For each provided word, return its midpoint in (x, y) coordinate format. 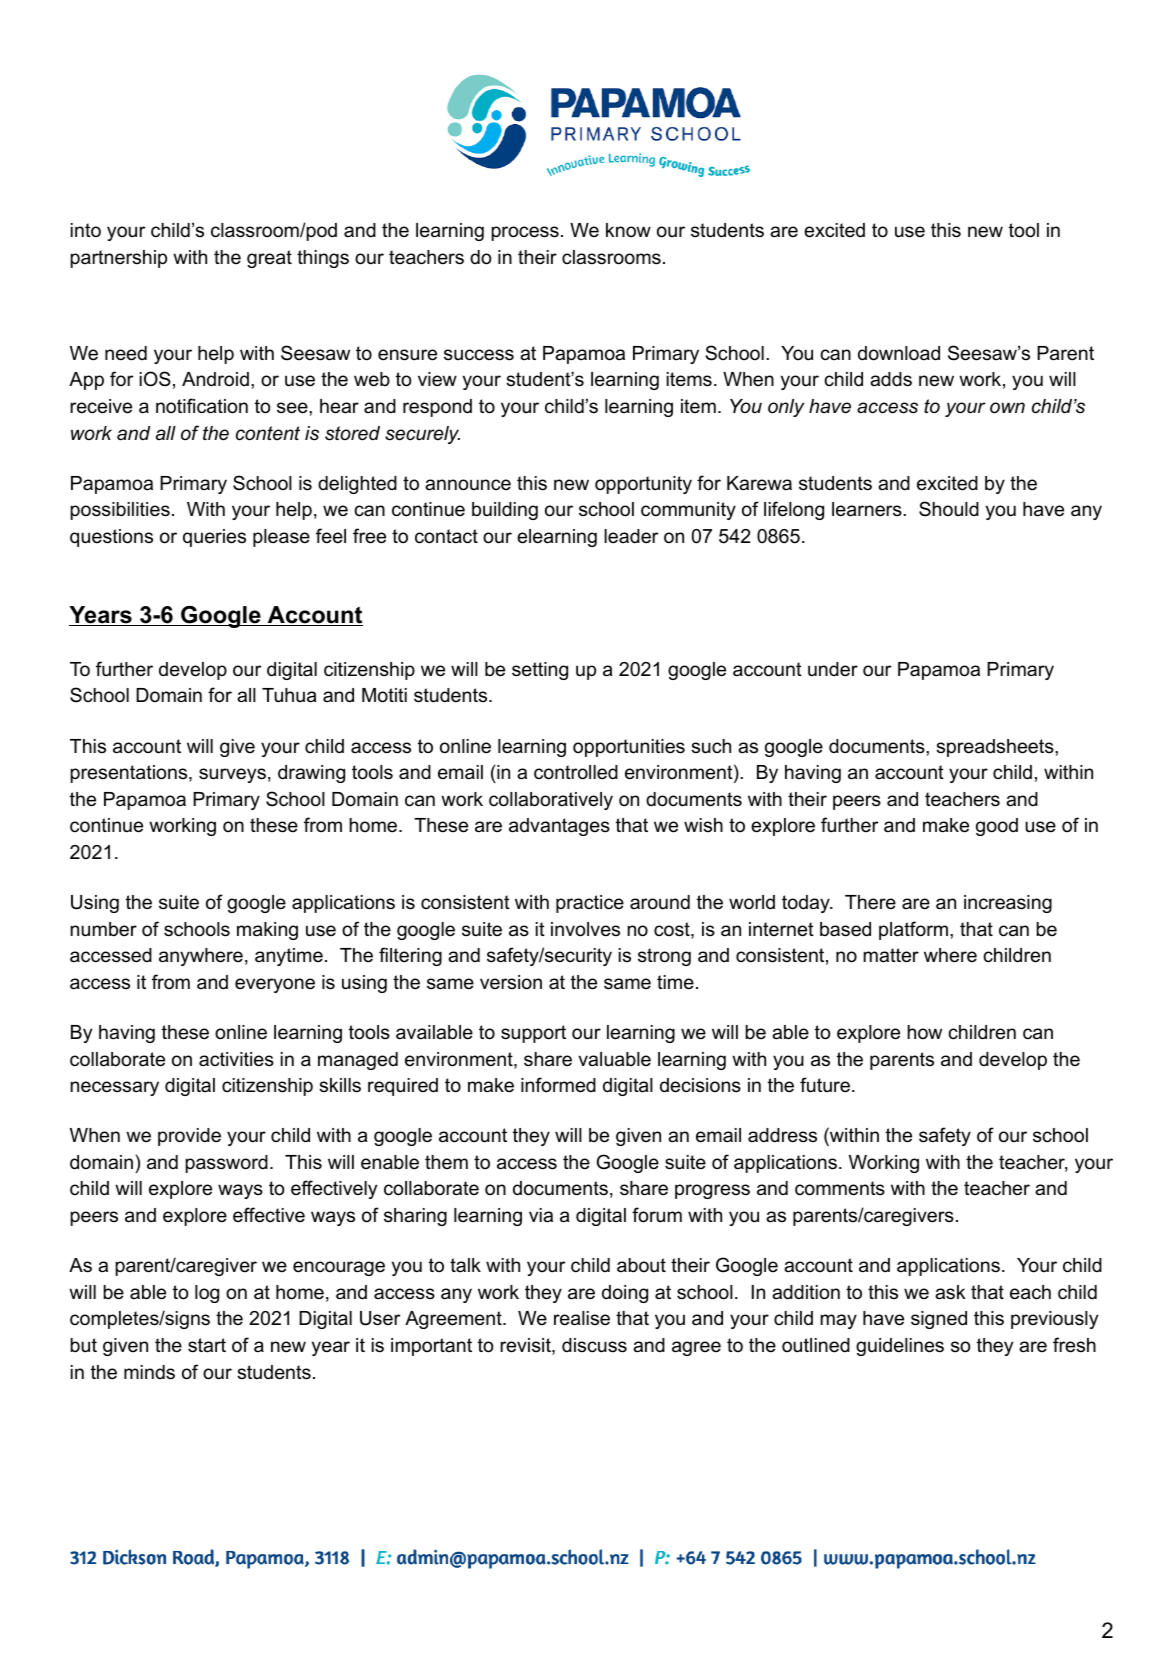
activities (236, 1059)
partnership (118, 259)
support (533, 1034)
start (207, 1345)
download (899, 353)
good (997, 827)
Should (949, 509)
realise (582, 1318)
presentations (130, 774)
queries (214, 538)
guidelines (900, 1347)
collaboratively (551, 801)
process (525, 233)
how (924, 1032)
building (505, 511)
